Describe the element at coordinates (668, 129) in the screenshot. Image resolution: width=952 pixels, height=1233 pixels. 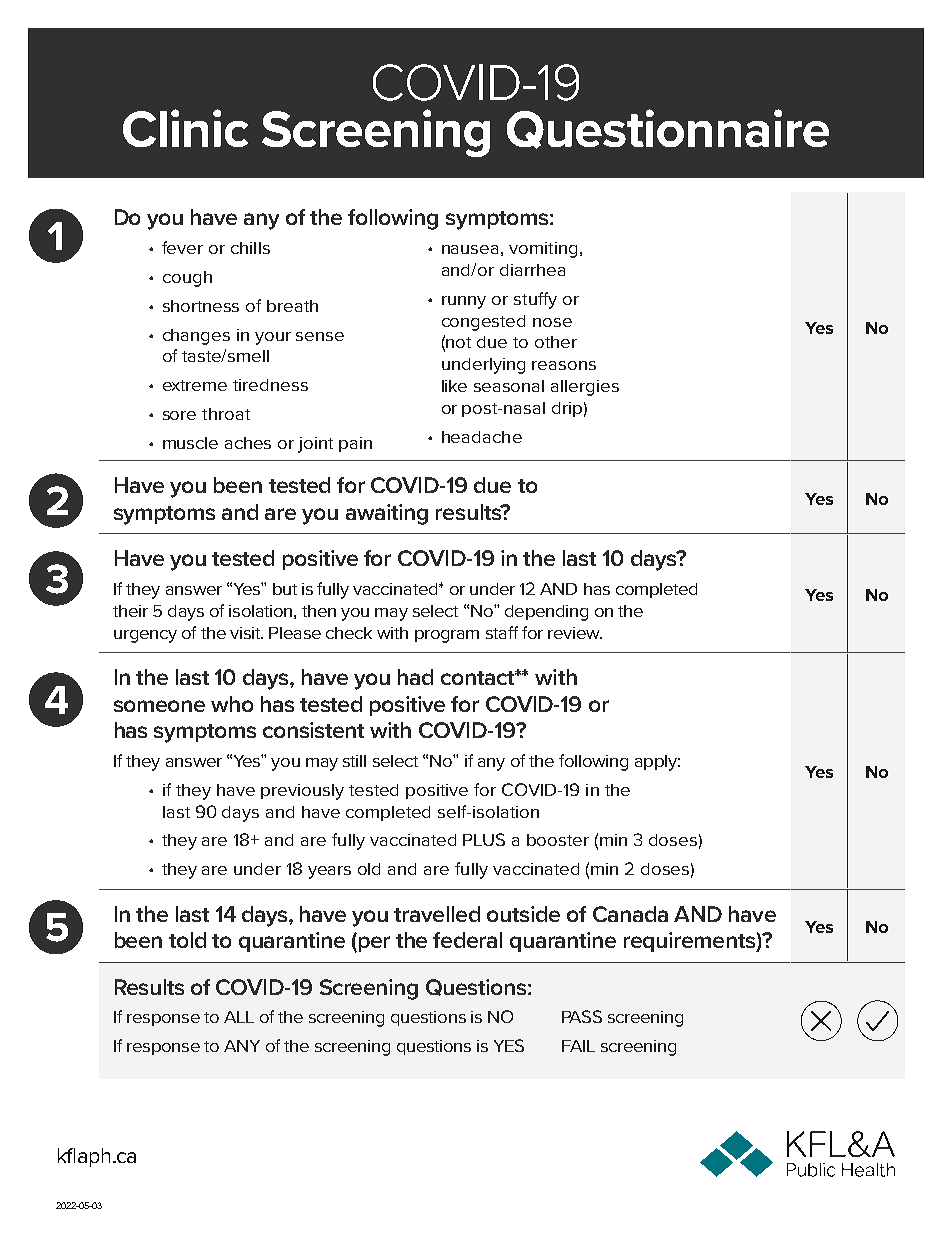
I see `Questionnaire` at that location.
